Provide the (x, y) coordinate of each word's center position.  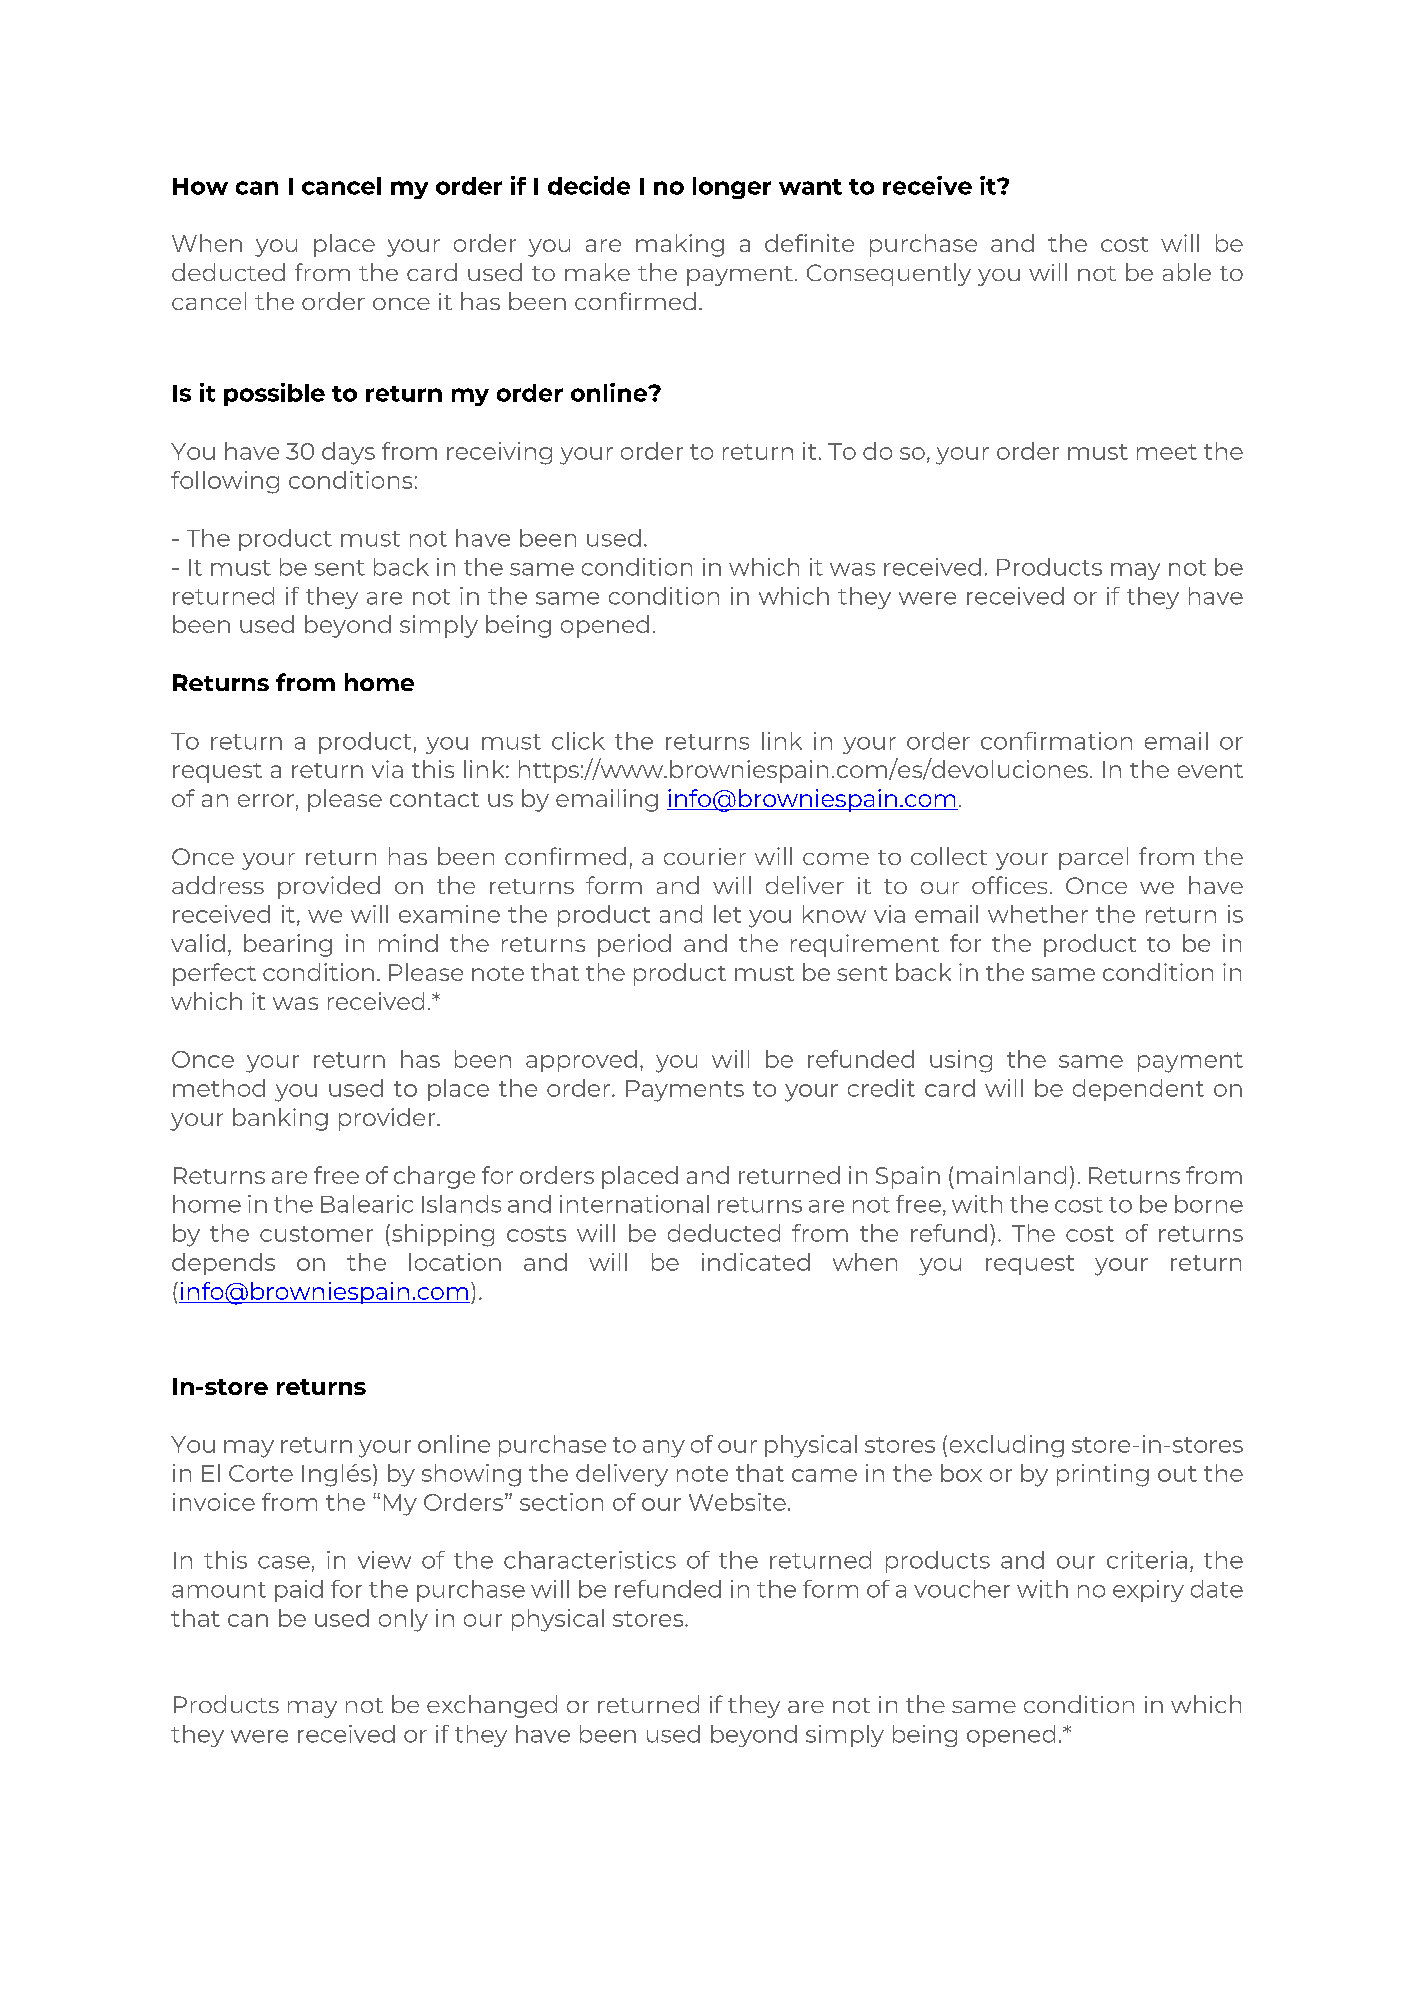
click (578, 741)
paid (299, 1591)
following (225, 482)
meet (1167, 452)
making (680, 245)
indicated (756, 1262)
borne (1209, 1204)
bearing (288, 945)
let (727, 914)
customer (316, 1234)
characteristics (590, 1560)
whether (1038, 914)
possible (274, 394)
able (1187, 272)
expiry (1148, 1591)
